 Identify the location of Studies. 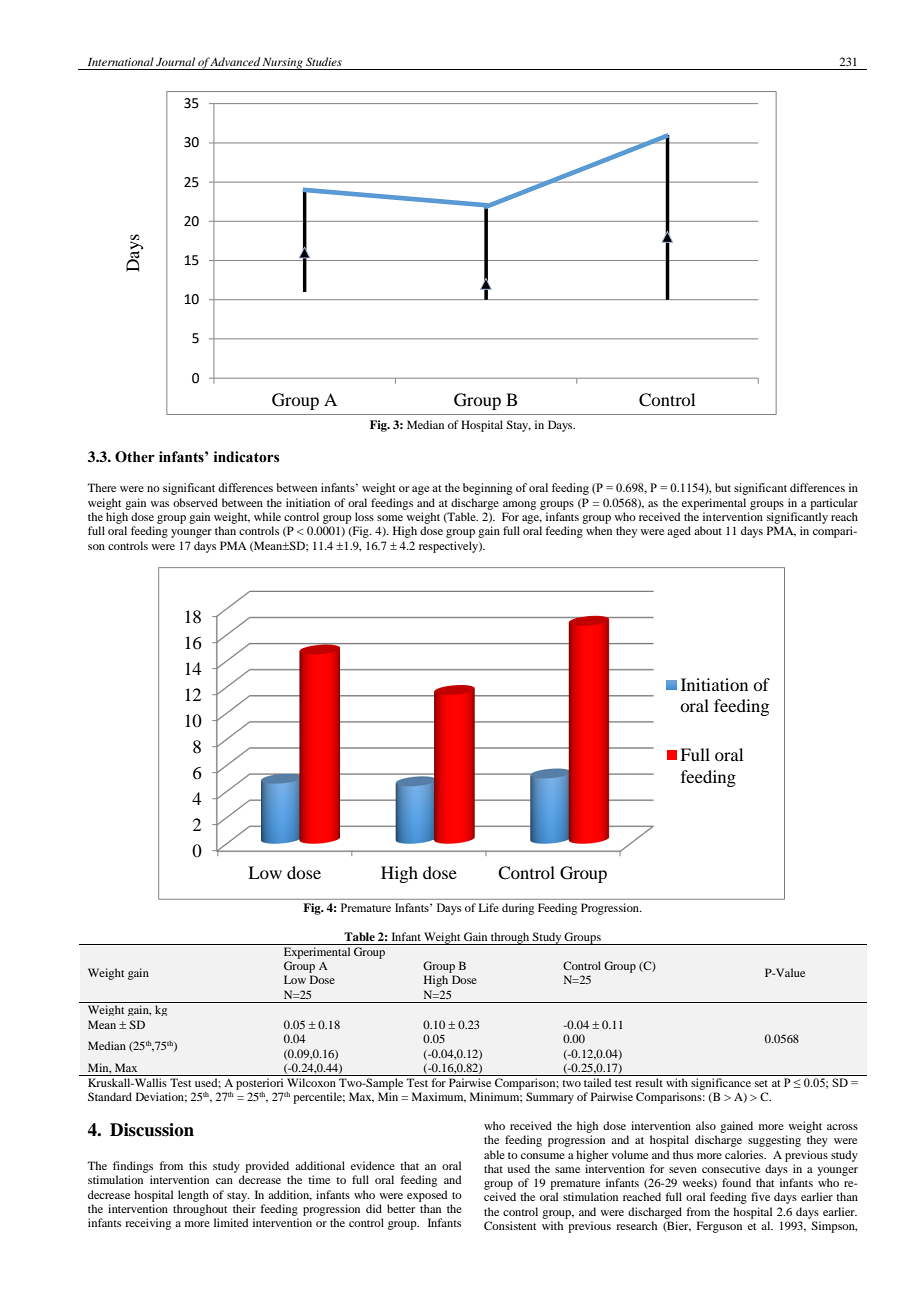
(324, 61).
